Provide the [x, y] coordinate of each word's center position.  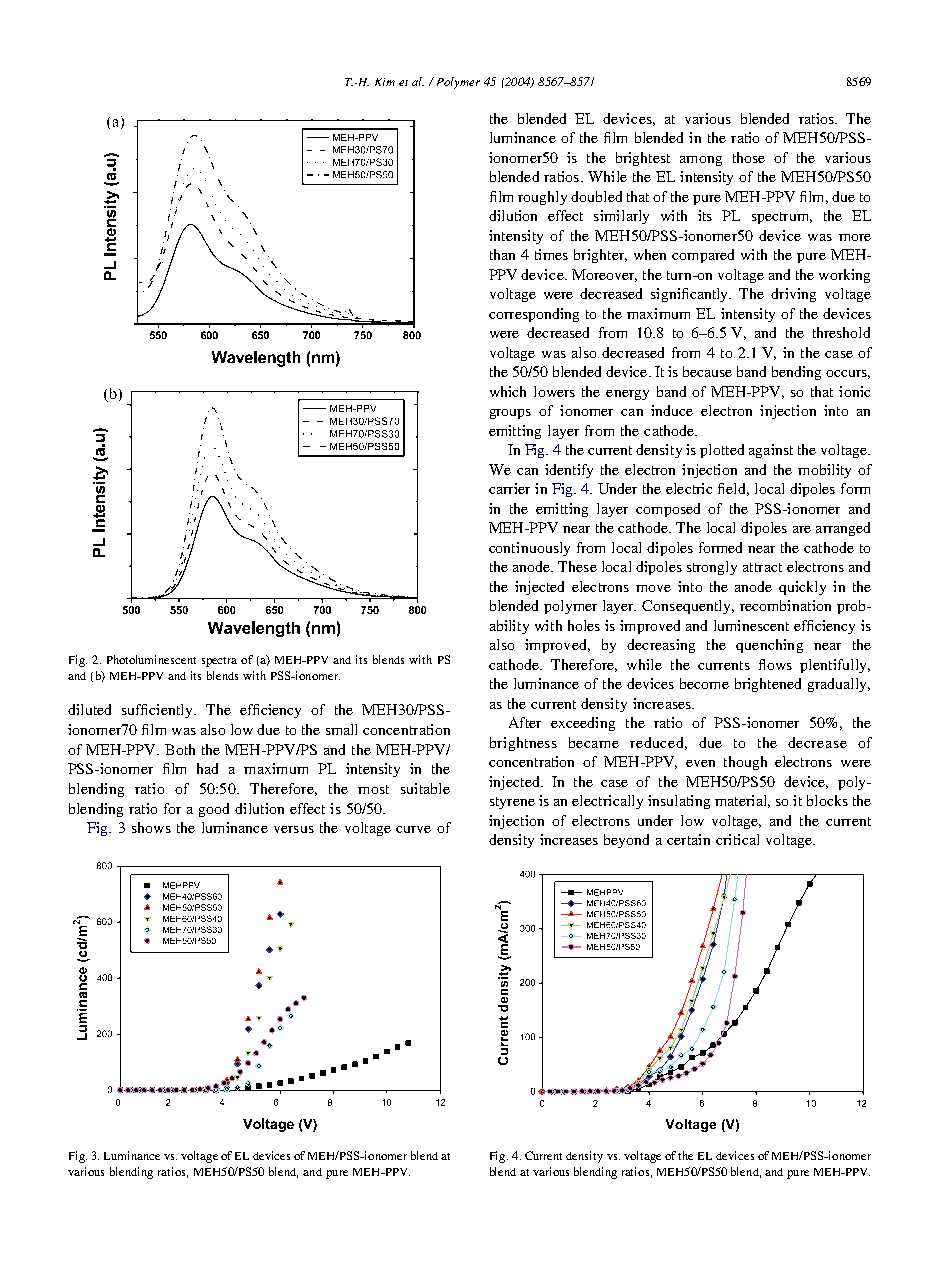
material [742, 801]
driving [793, 295]
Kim [385, 82]
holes [584, 625]
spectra [219, 662]
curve [413, 829]
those [749, 157]
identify [569, 471]
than [502, 254]
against [771, 451]
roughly [542, 198]
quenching [769, 646]
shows [151, 827]
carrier [509, 488]
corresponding [534, 315]
